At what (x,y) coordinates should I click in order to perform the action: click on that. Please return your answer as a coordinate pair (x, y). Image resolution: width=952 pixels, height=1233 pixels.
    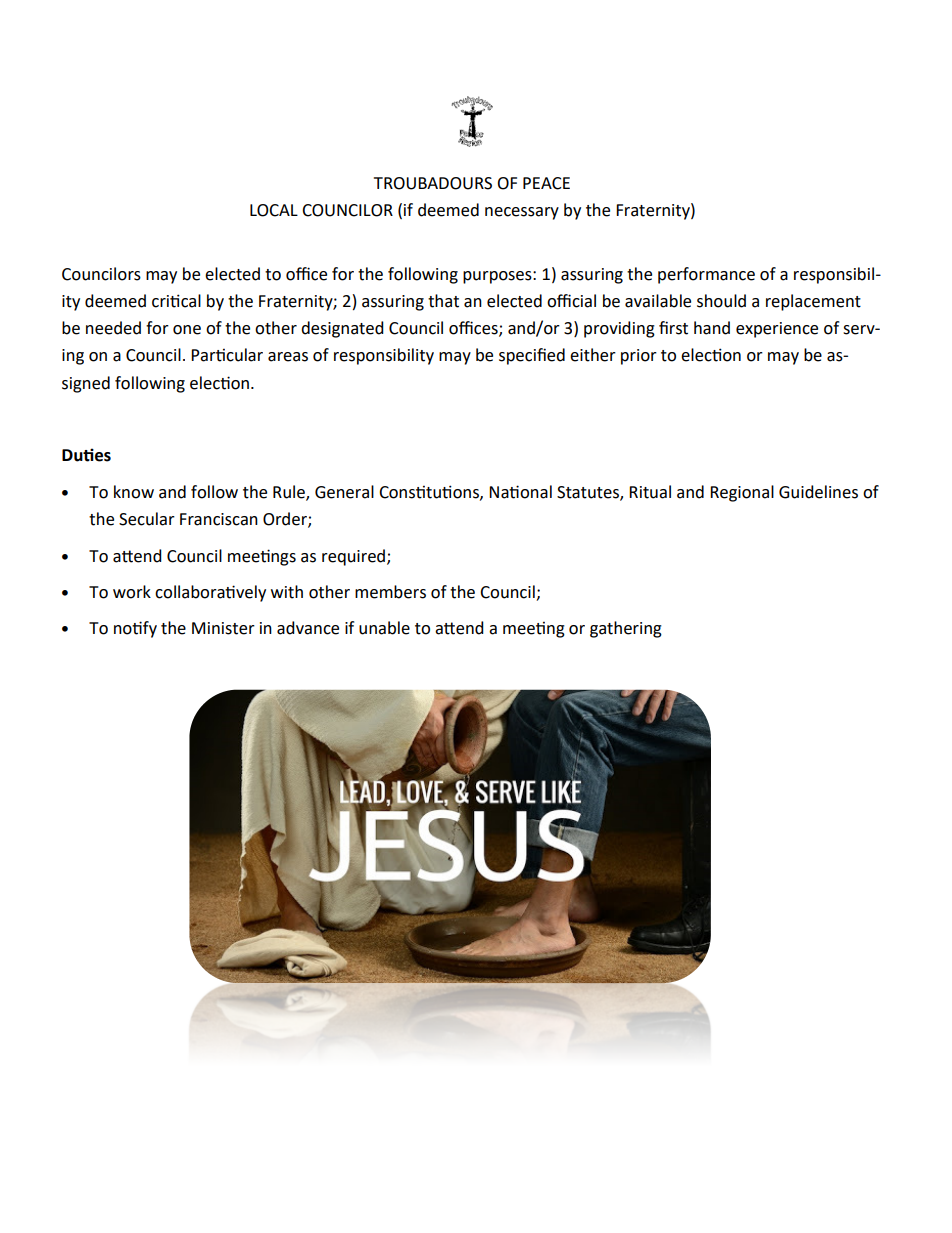
    Looking at the image, I should click on (443, 301).
